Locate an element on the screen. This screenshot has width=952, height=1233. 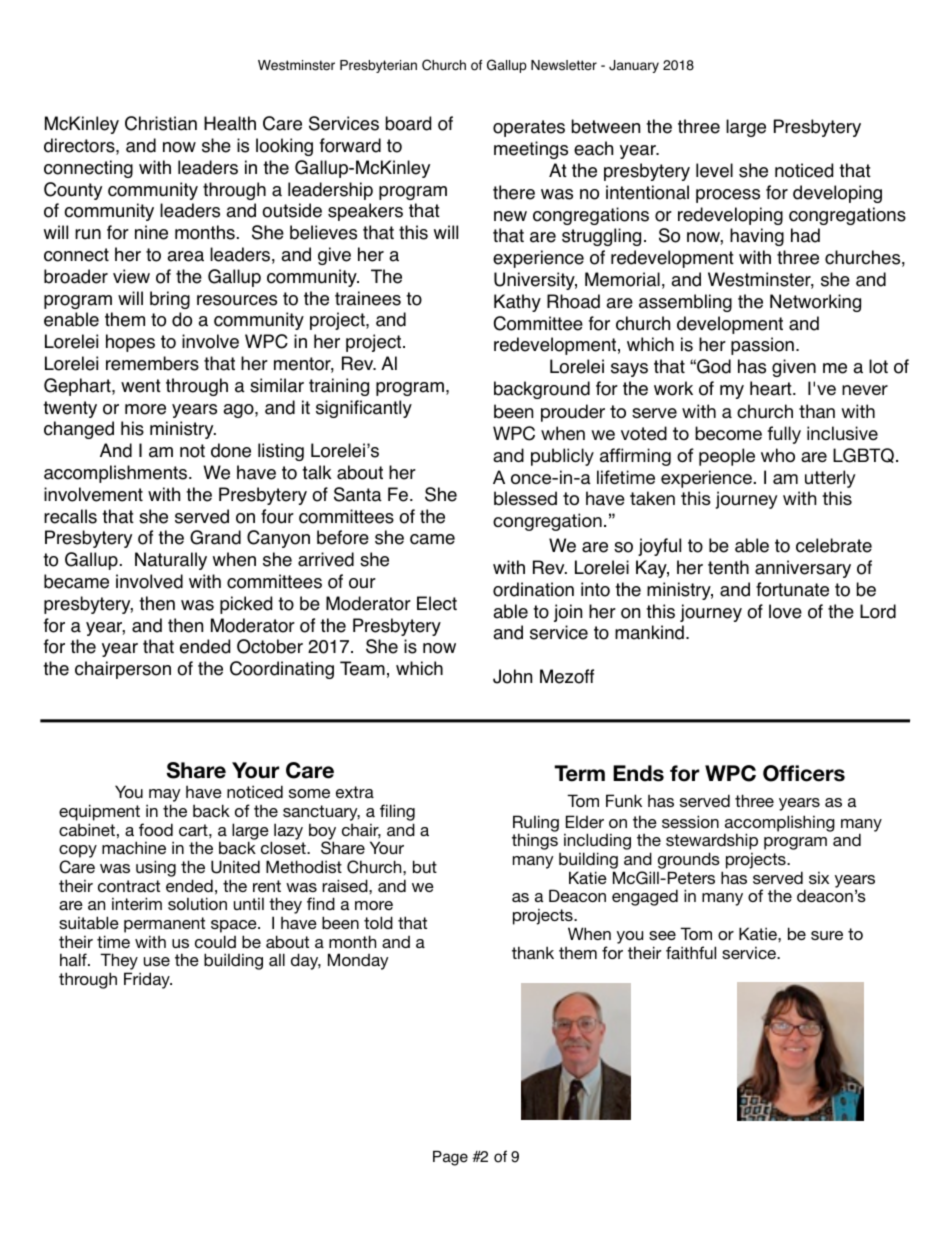
Officers is located at coordinates (804, 773).
